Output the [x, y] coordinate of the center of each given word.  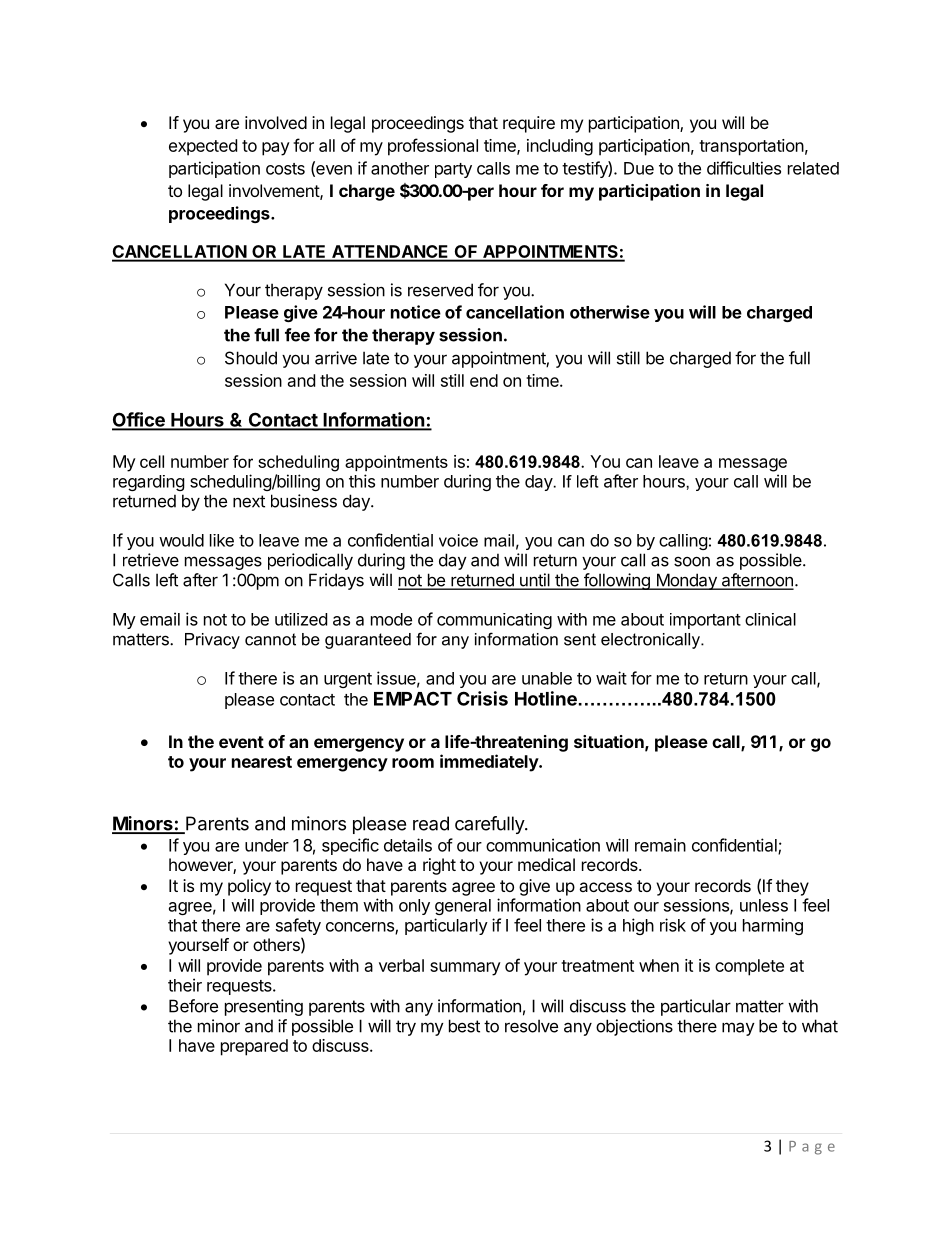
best [464, 1026]
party [453, 170]
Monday [686, 581]
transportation [751, 147]
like [222, 540]
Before [193, 1006]
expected [203, 147]
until [535, 581]
